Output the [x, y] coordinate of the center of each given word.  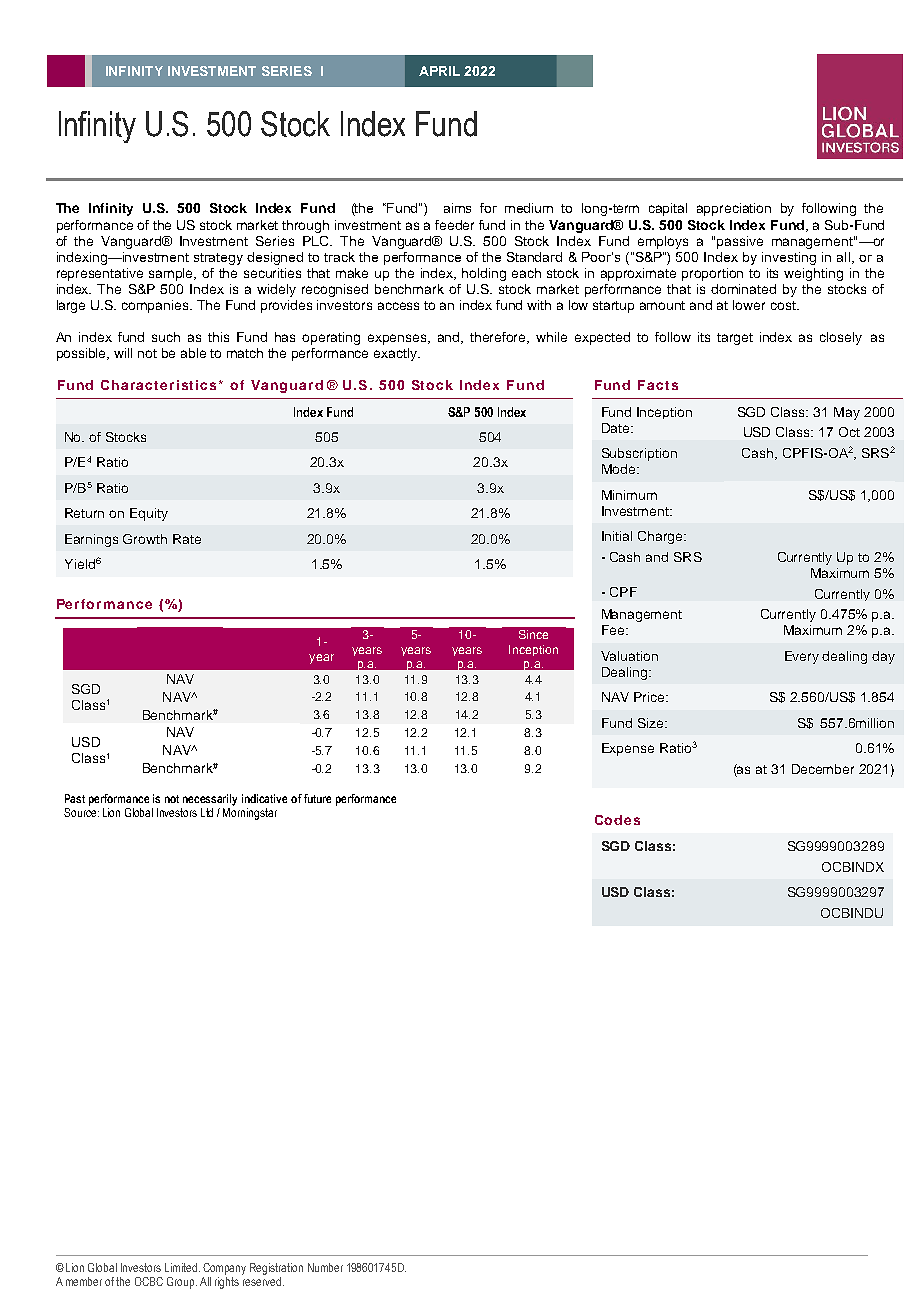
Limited [181, 1267]
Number [325, 1267]
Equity [149, 514]
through [305, 226]
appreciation [734, 209]
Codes [617, 820]
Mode [620, 469]
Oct [849, 432]
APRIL [439, 71]
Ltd [207, 812]
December [823, 769]
